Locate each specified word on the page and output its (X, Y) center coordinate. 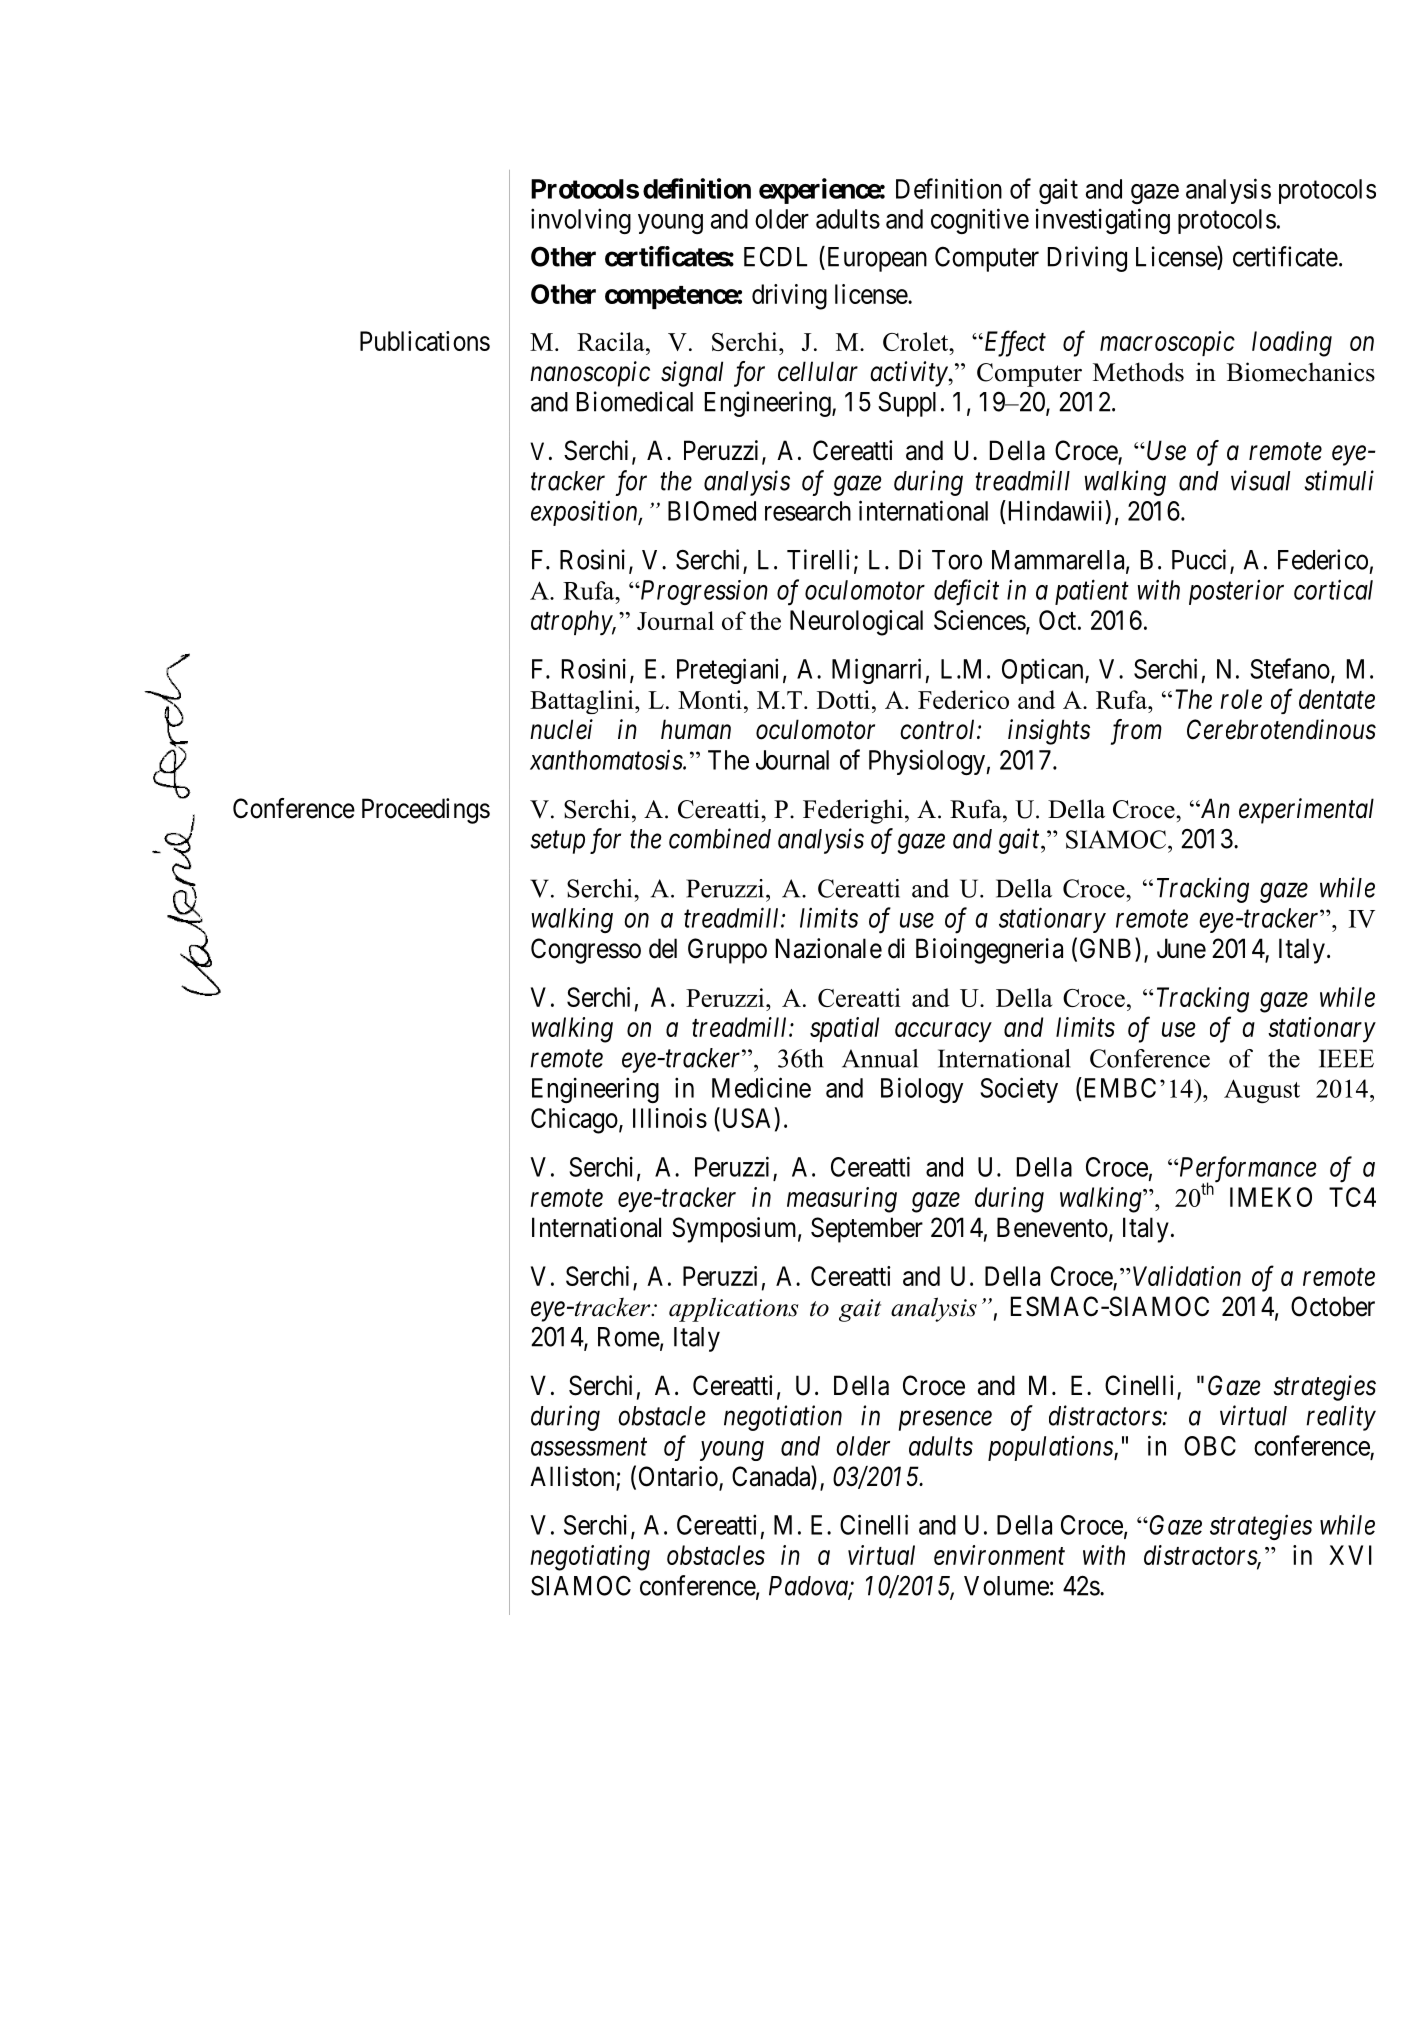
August (1262, 1091)
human (696, 729)
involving (581, 221)
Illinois (670, 1118)
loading (1292, 344)
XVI (1350, 1555)
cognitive (980, 221)
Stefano (1290, 668)
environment (999, 1555)
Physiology (928, 762)
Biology (922, 1090)
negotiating (590, 1558)
